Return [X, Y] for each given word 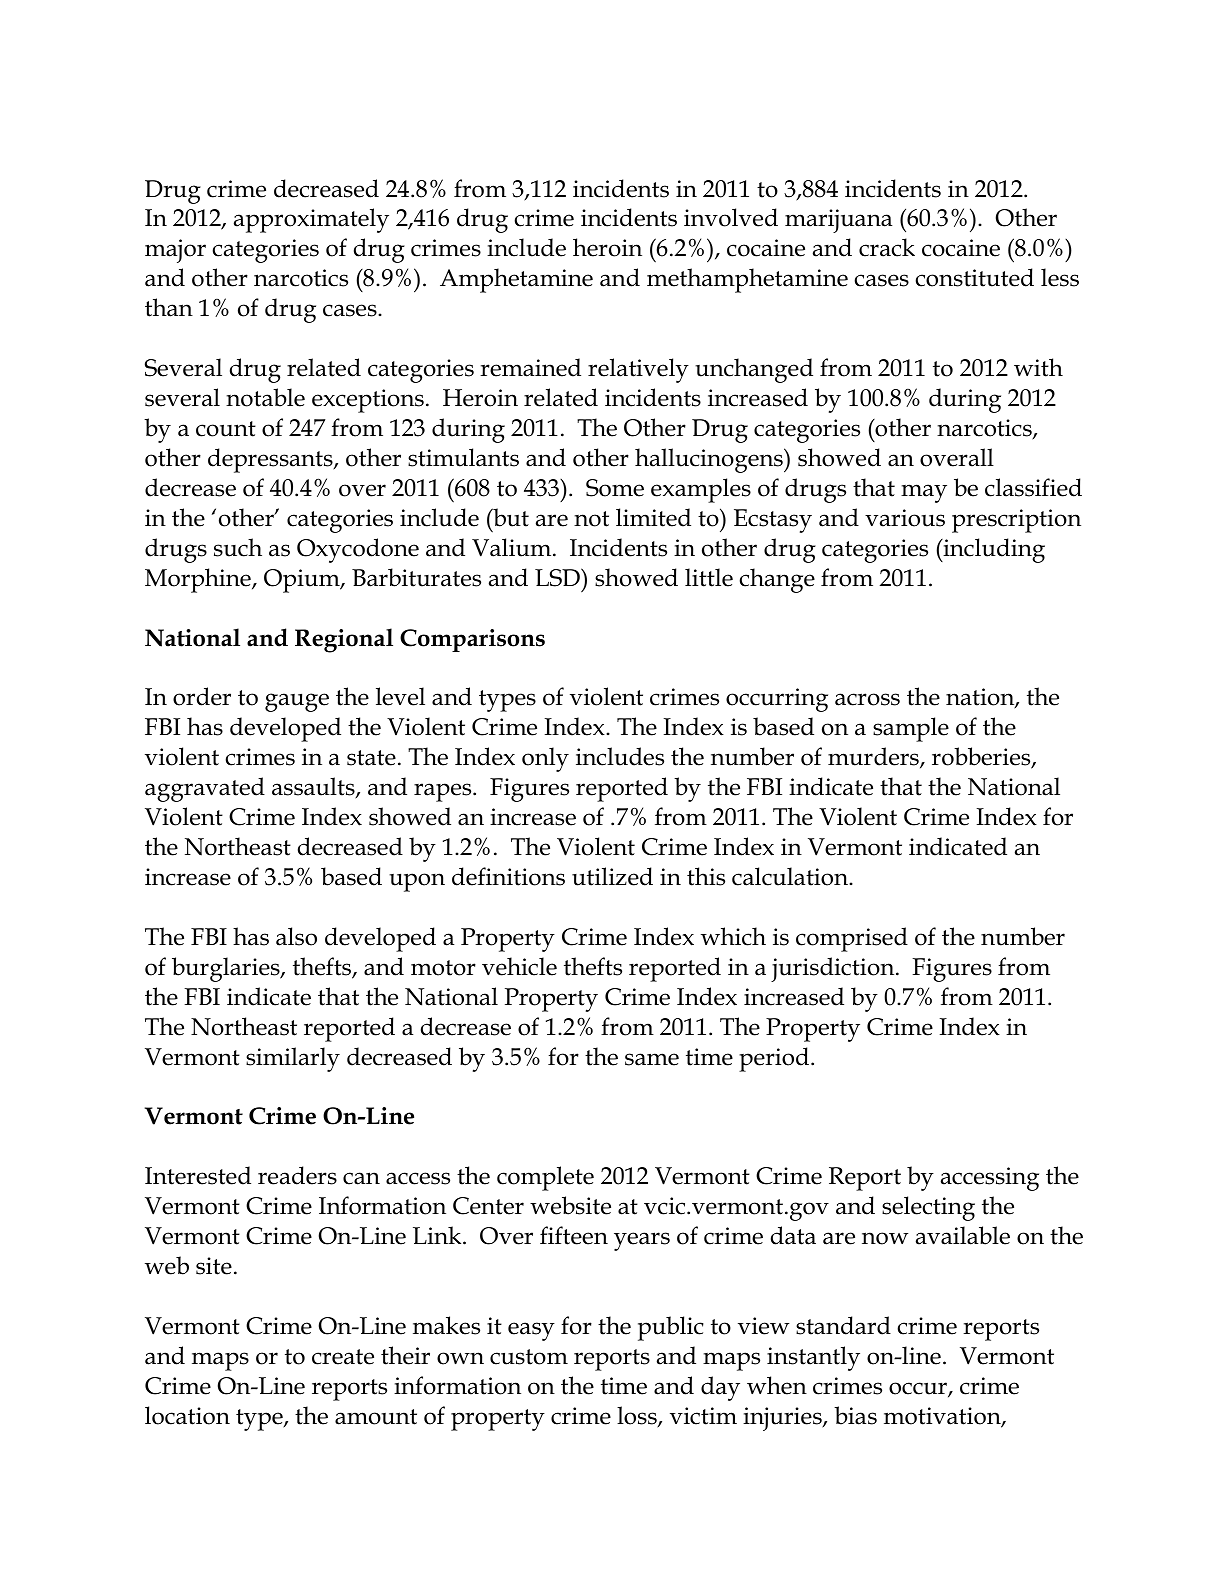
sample [911, 729]
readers [297, 1175]
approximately [311, 220]
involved [731, 217]
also [296, 936]
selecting [928, 1208]
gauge [297, 702]
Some [615, 488]
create [343, 1357]
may [924, 493]
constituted [975, 277]
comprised [852, 939]
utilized [612, 876]
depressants [271, 460]
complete [545, 1178]
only [545, 759]
